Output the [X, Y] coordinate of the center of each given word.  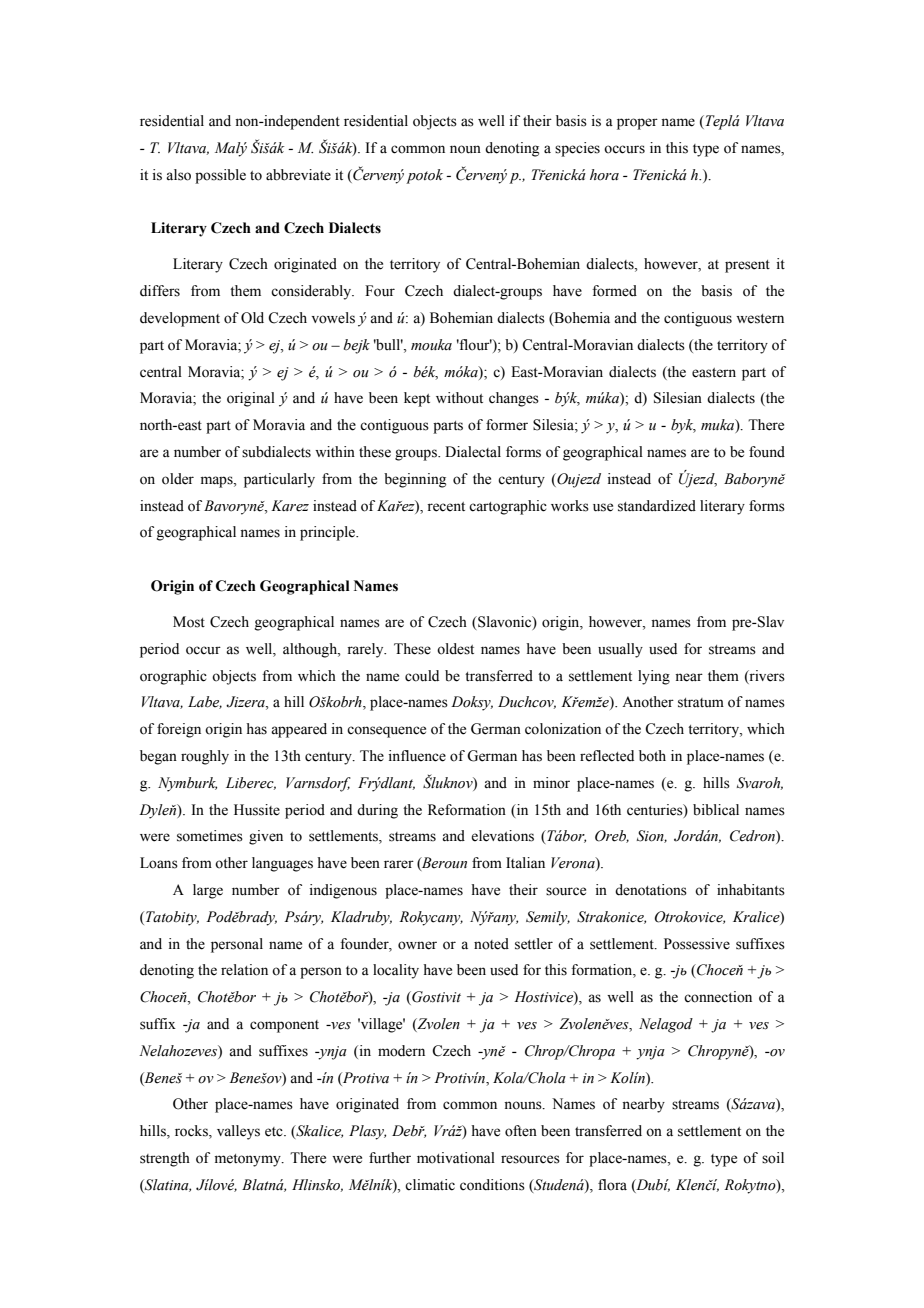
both [652, 756]
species [577, 149]
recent [446, 507]
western [760, 319]
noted [491, 944]
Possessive [697, 944]
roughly [205, 757]
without [459, 398]
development [180, 319]
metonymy [249, 1160]
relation [244, 970]
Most [189, 622]
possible [220, 176]
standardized [657, 506]
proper [637, 124]
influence [417, 756]
